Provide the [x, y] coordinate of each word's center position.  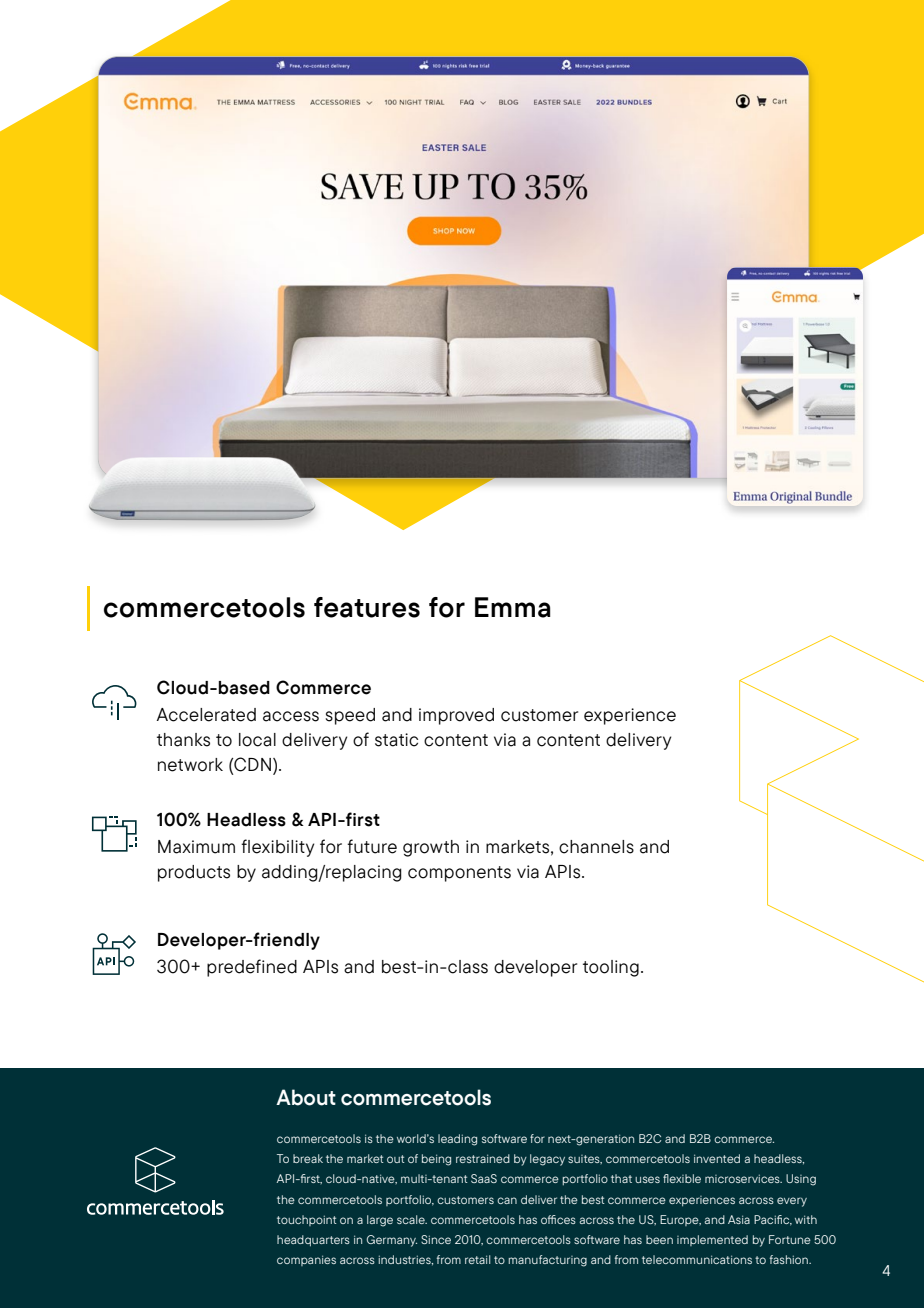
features [367, 607]
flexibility [277, 848]
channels [596, 847]
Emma [513, 607]
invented [717, 1158]
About [306, 1097]
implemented [712, 1240]
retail [477, 1259]
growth [431, 848]
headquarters [313, 1241]
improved [456, 716]
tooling [611, 968]
